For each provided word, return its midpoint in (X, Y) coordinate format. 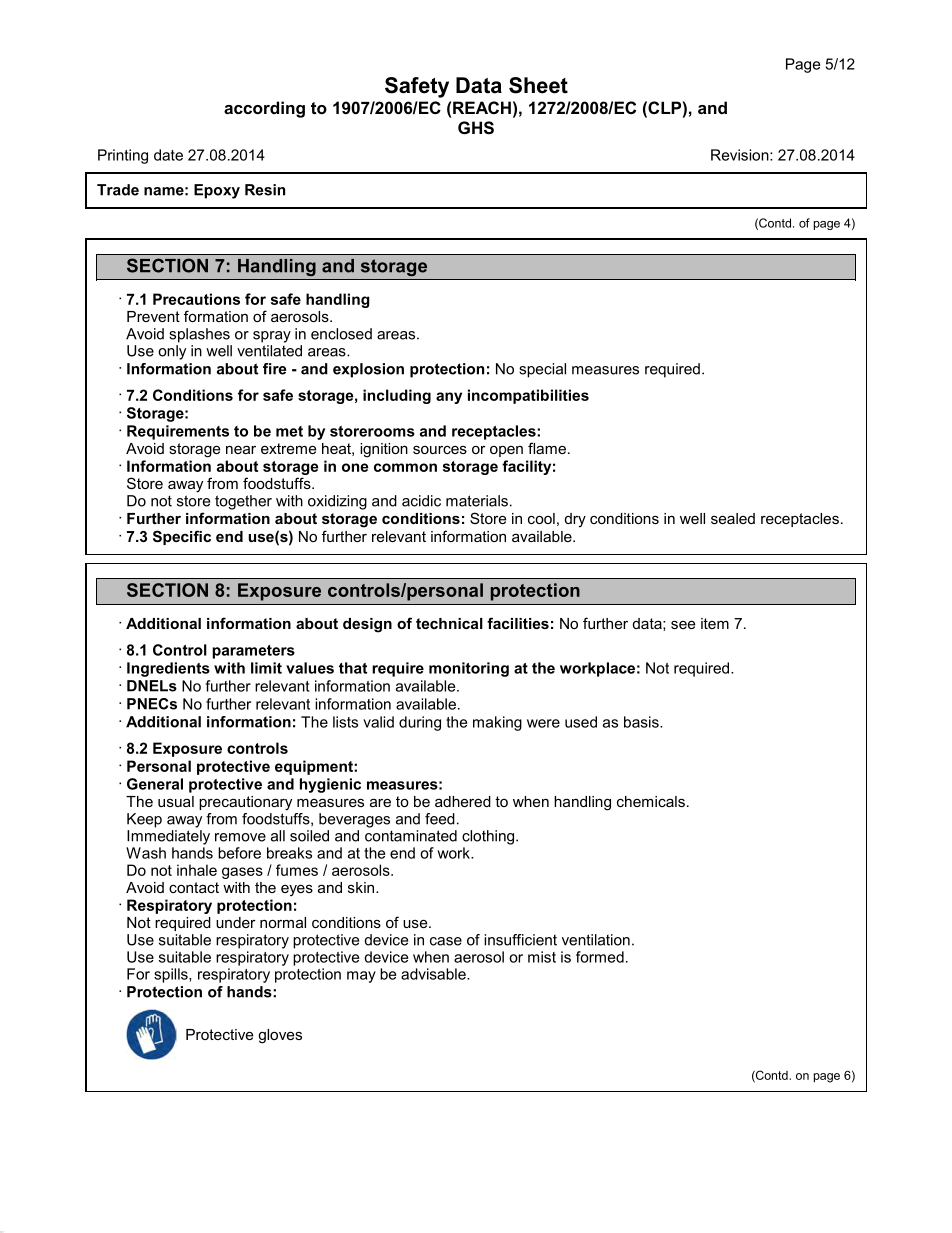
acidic (421, 501)
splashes (199, 335)
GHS (476, 128)
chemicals (651, 801)
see (683, 624)
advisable (434, 974)
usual (176, 801)
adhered (463, 801)
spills (172, 975)
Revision (741, 155)
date (168, 155)
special (542, 370)
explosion (368, 370)
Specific (182, 537)
